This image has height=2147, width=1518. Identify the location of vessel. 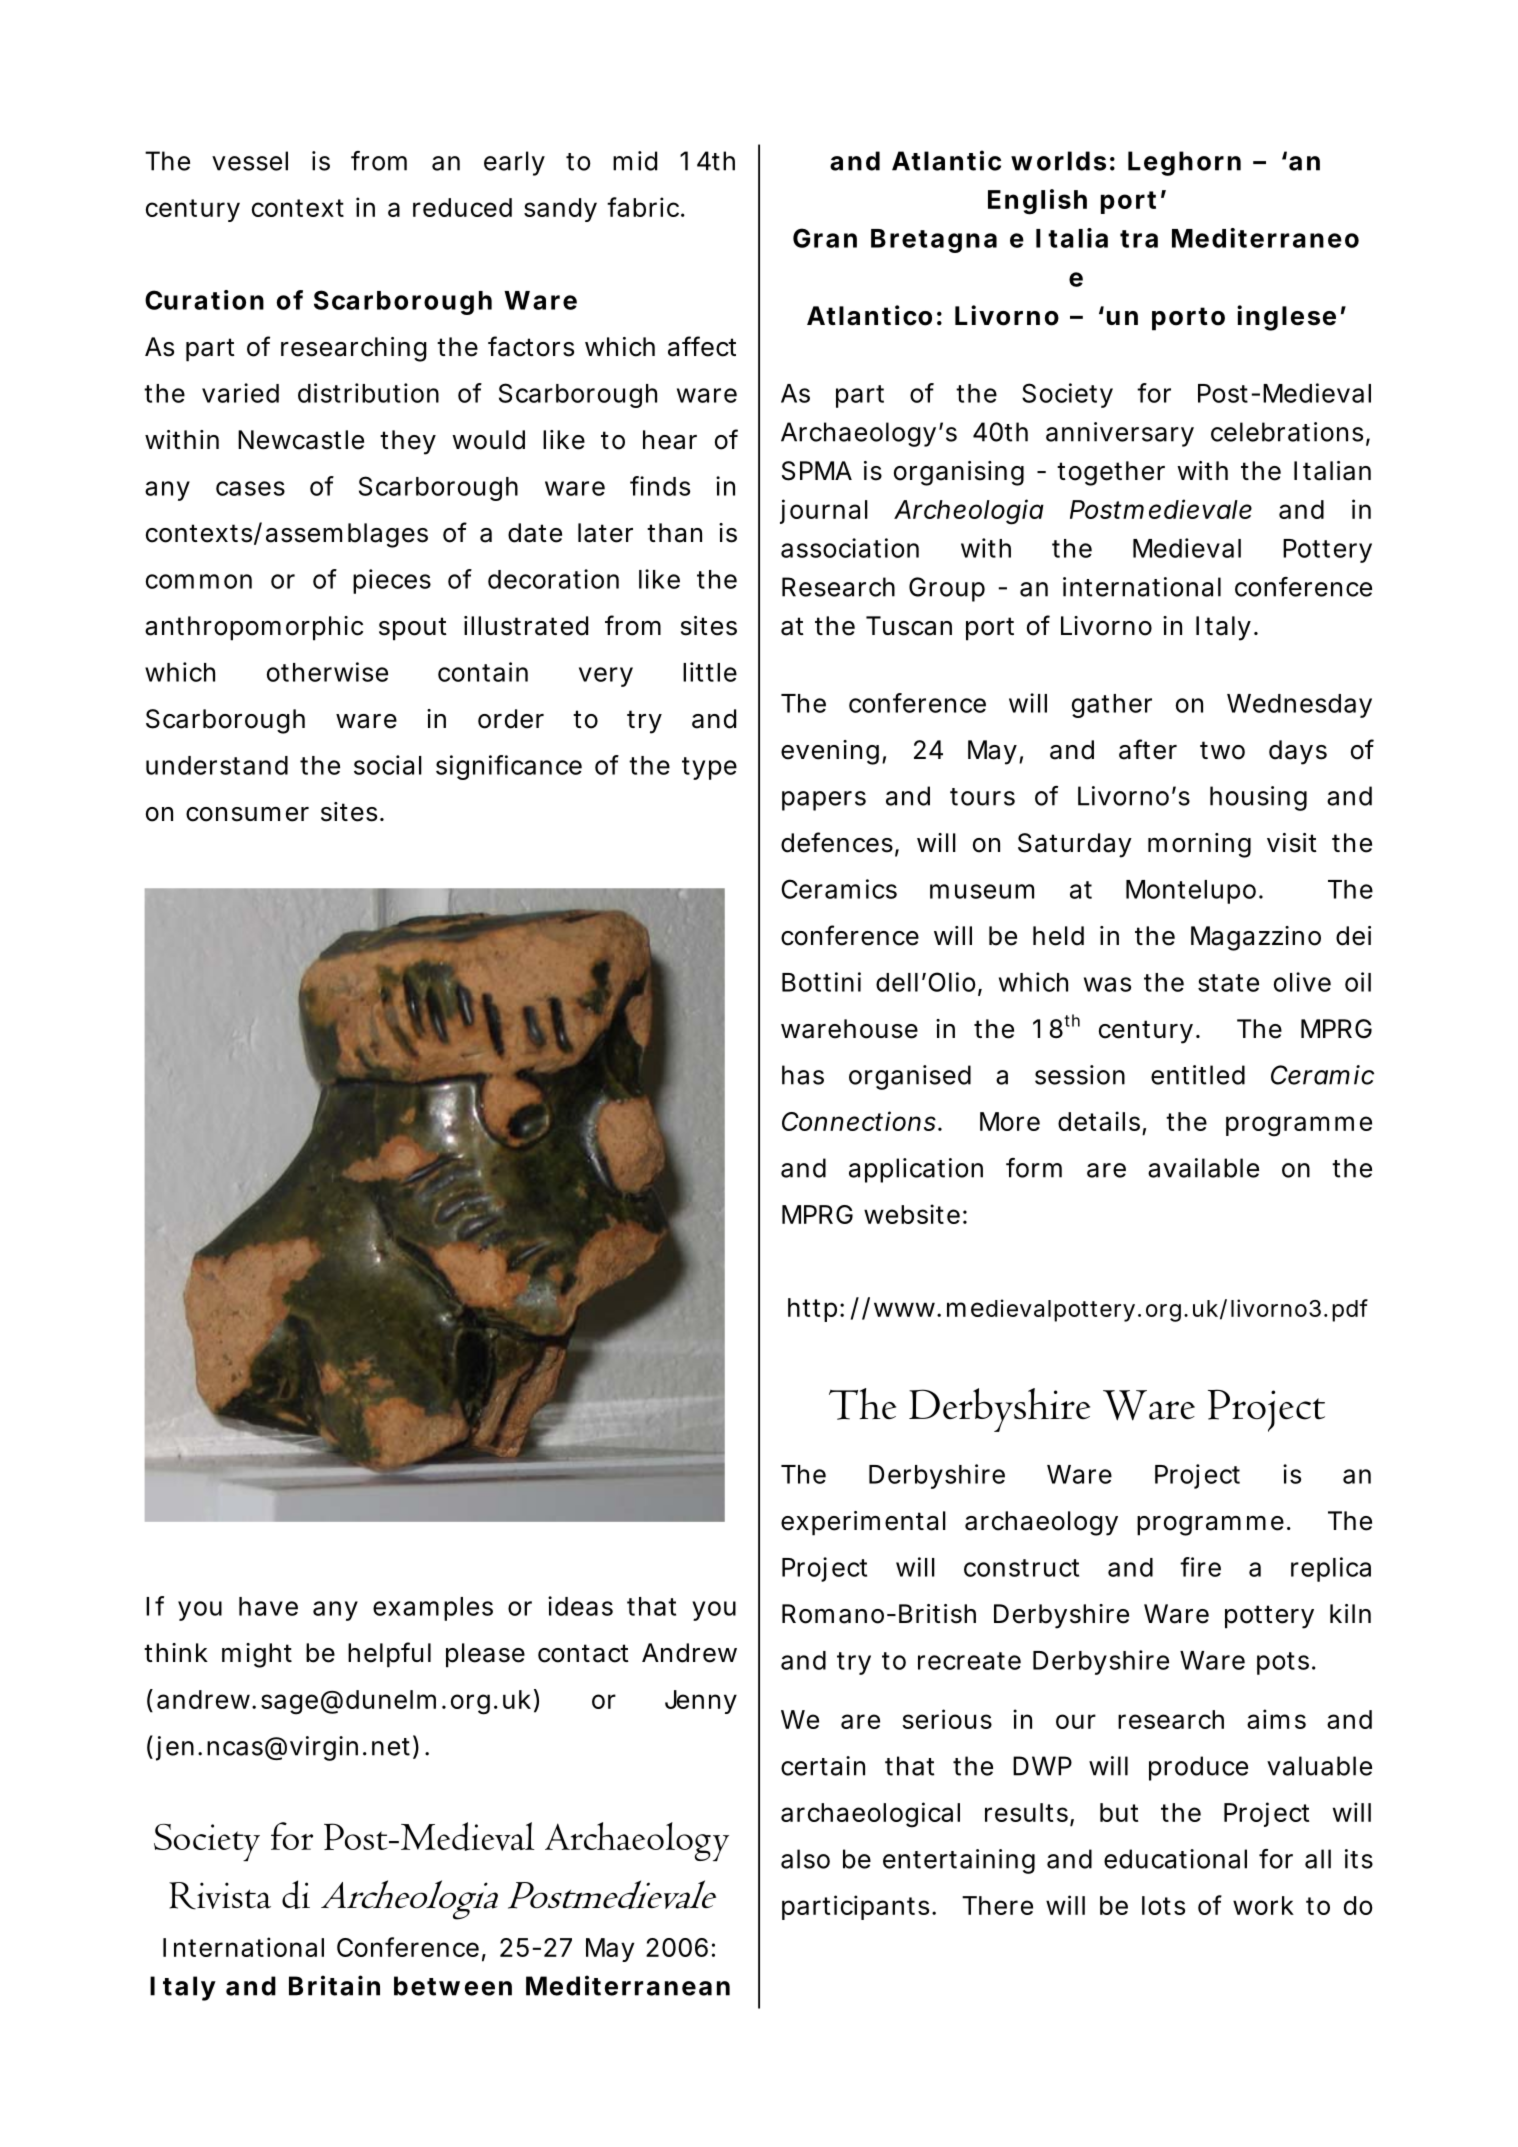
(250, 161).
